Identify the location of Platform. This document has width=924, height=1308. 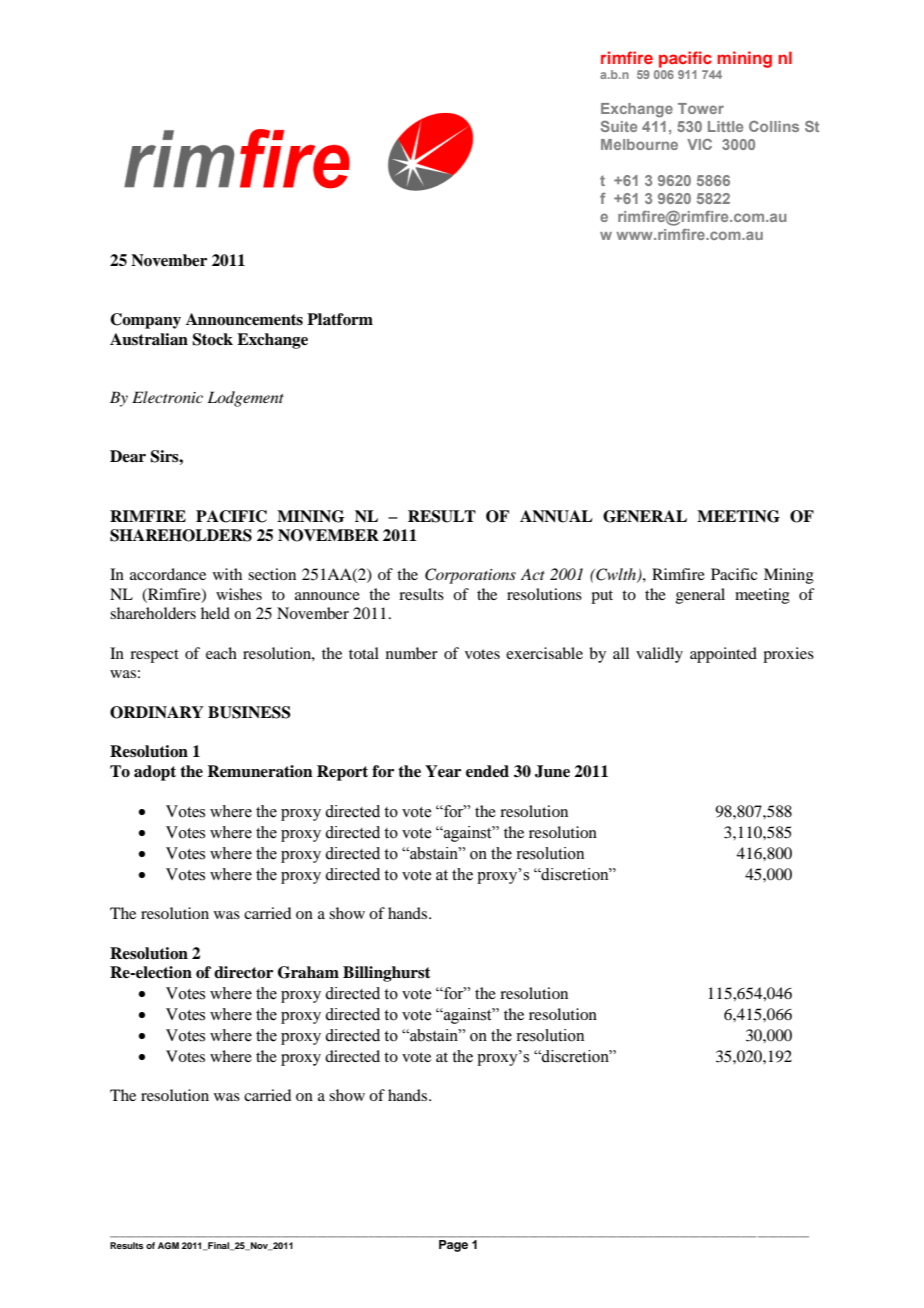
(340, 319).
